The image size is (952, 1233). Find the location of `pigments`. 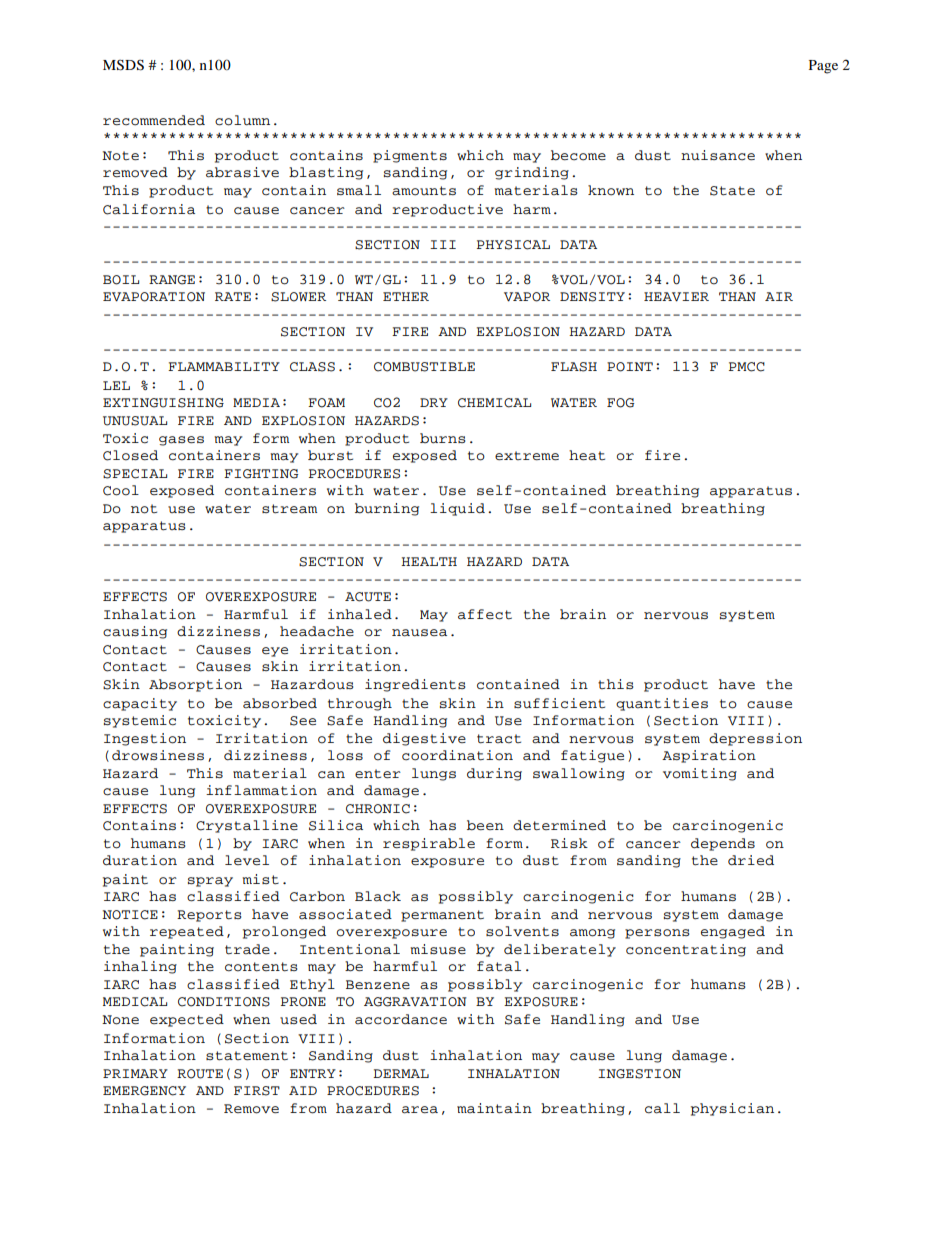

pigments is located at coordinates (410, 156).
